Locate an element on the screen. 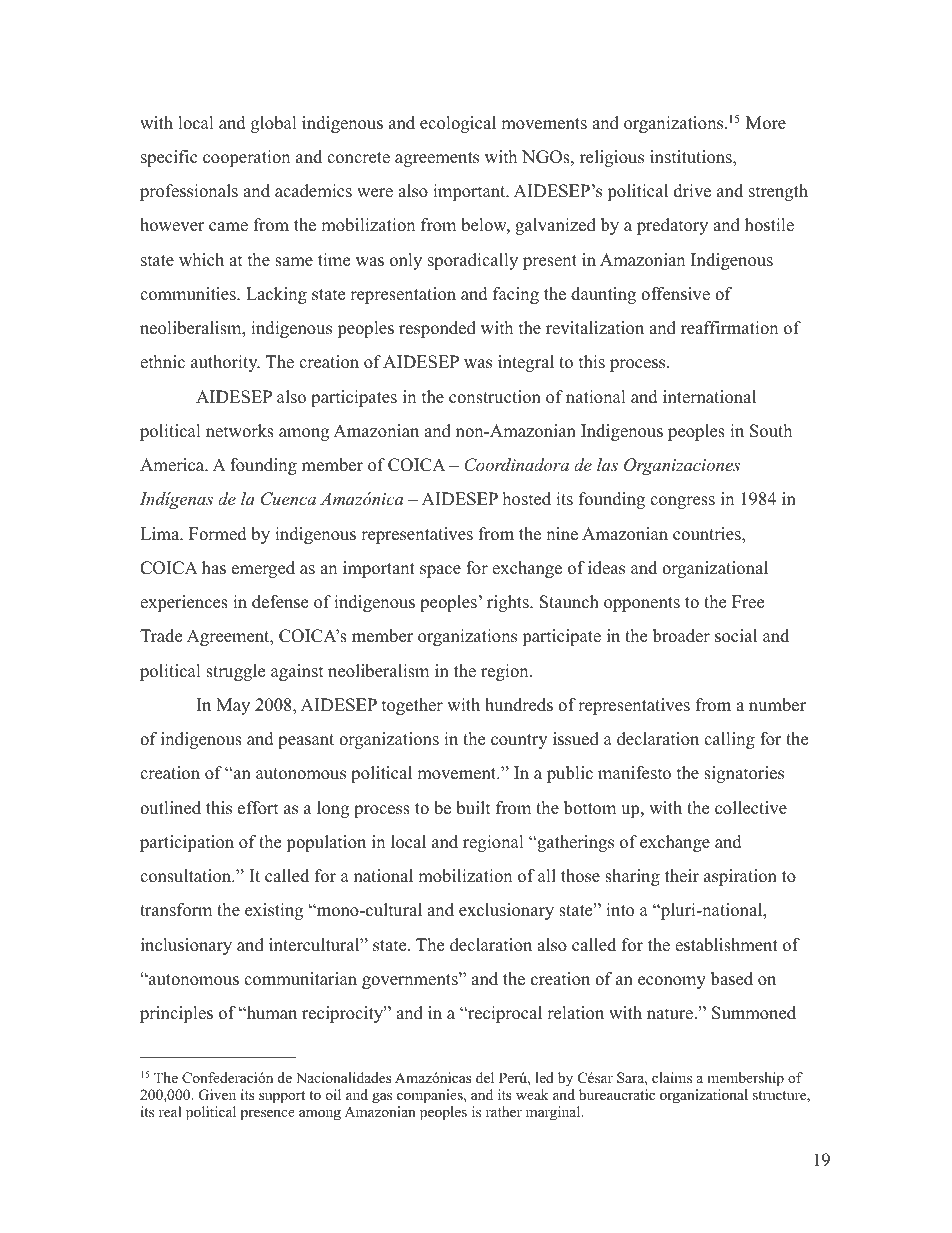 This screenshot has height=1233, width=952. signatories is located at coordinates (744, 774).
